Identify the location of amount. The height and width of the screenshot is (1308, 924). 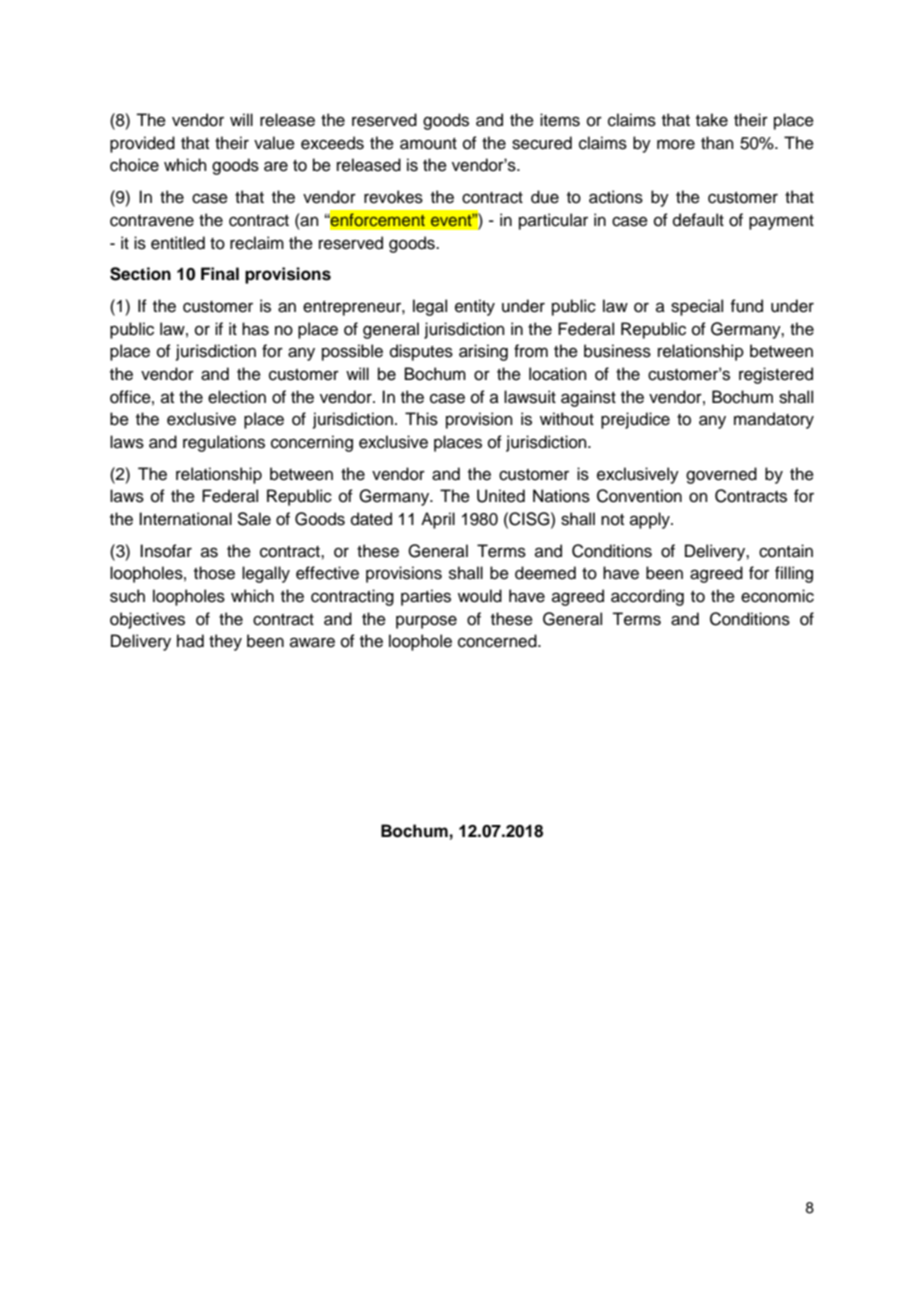
(428, 144).
